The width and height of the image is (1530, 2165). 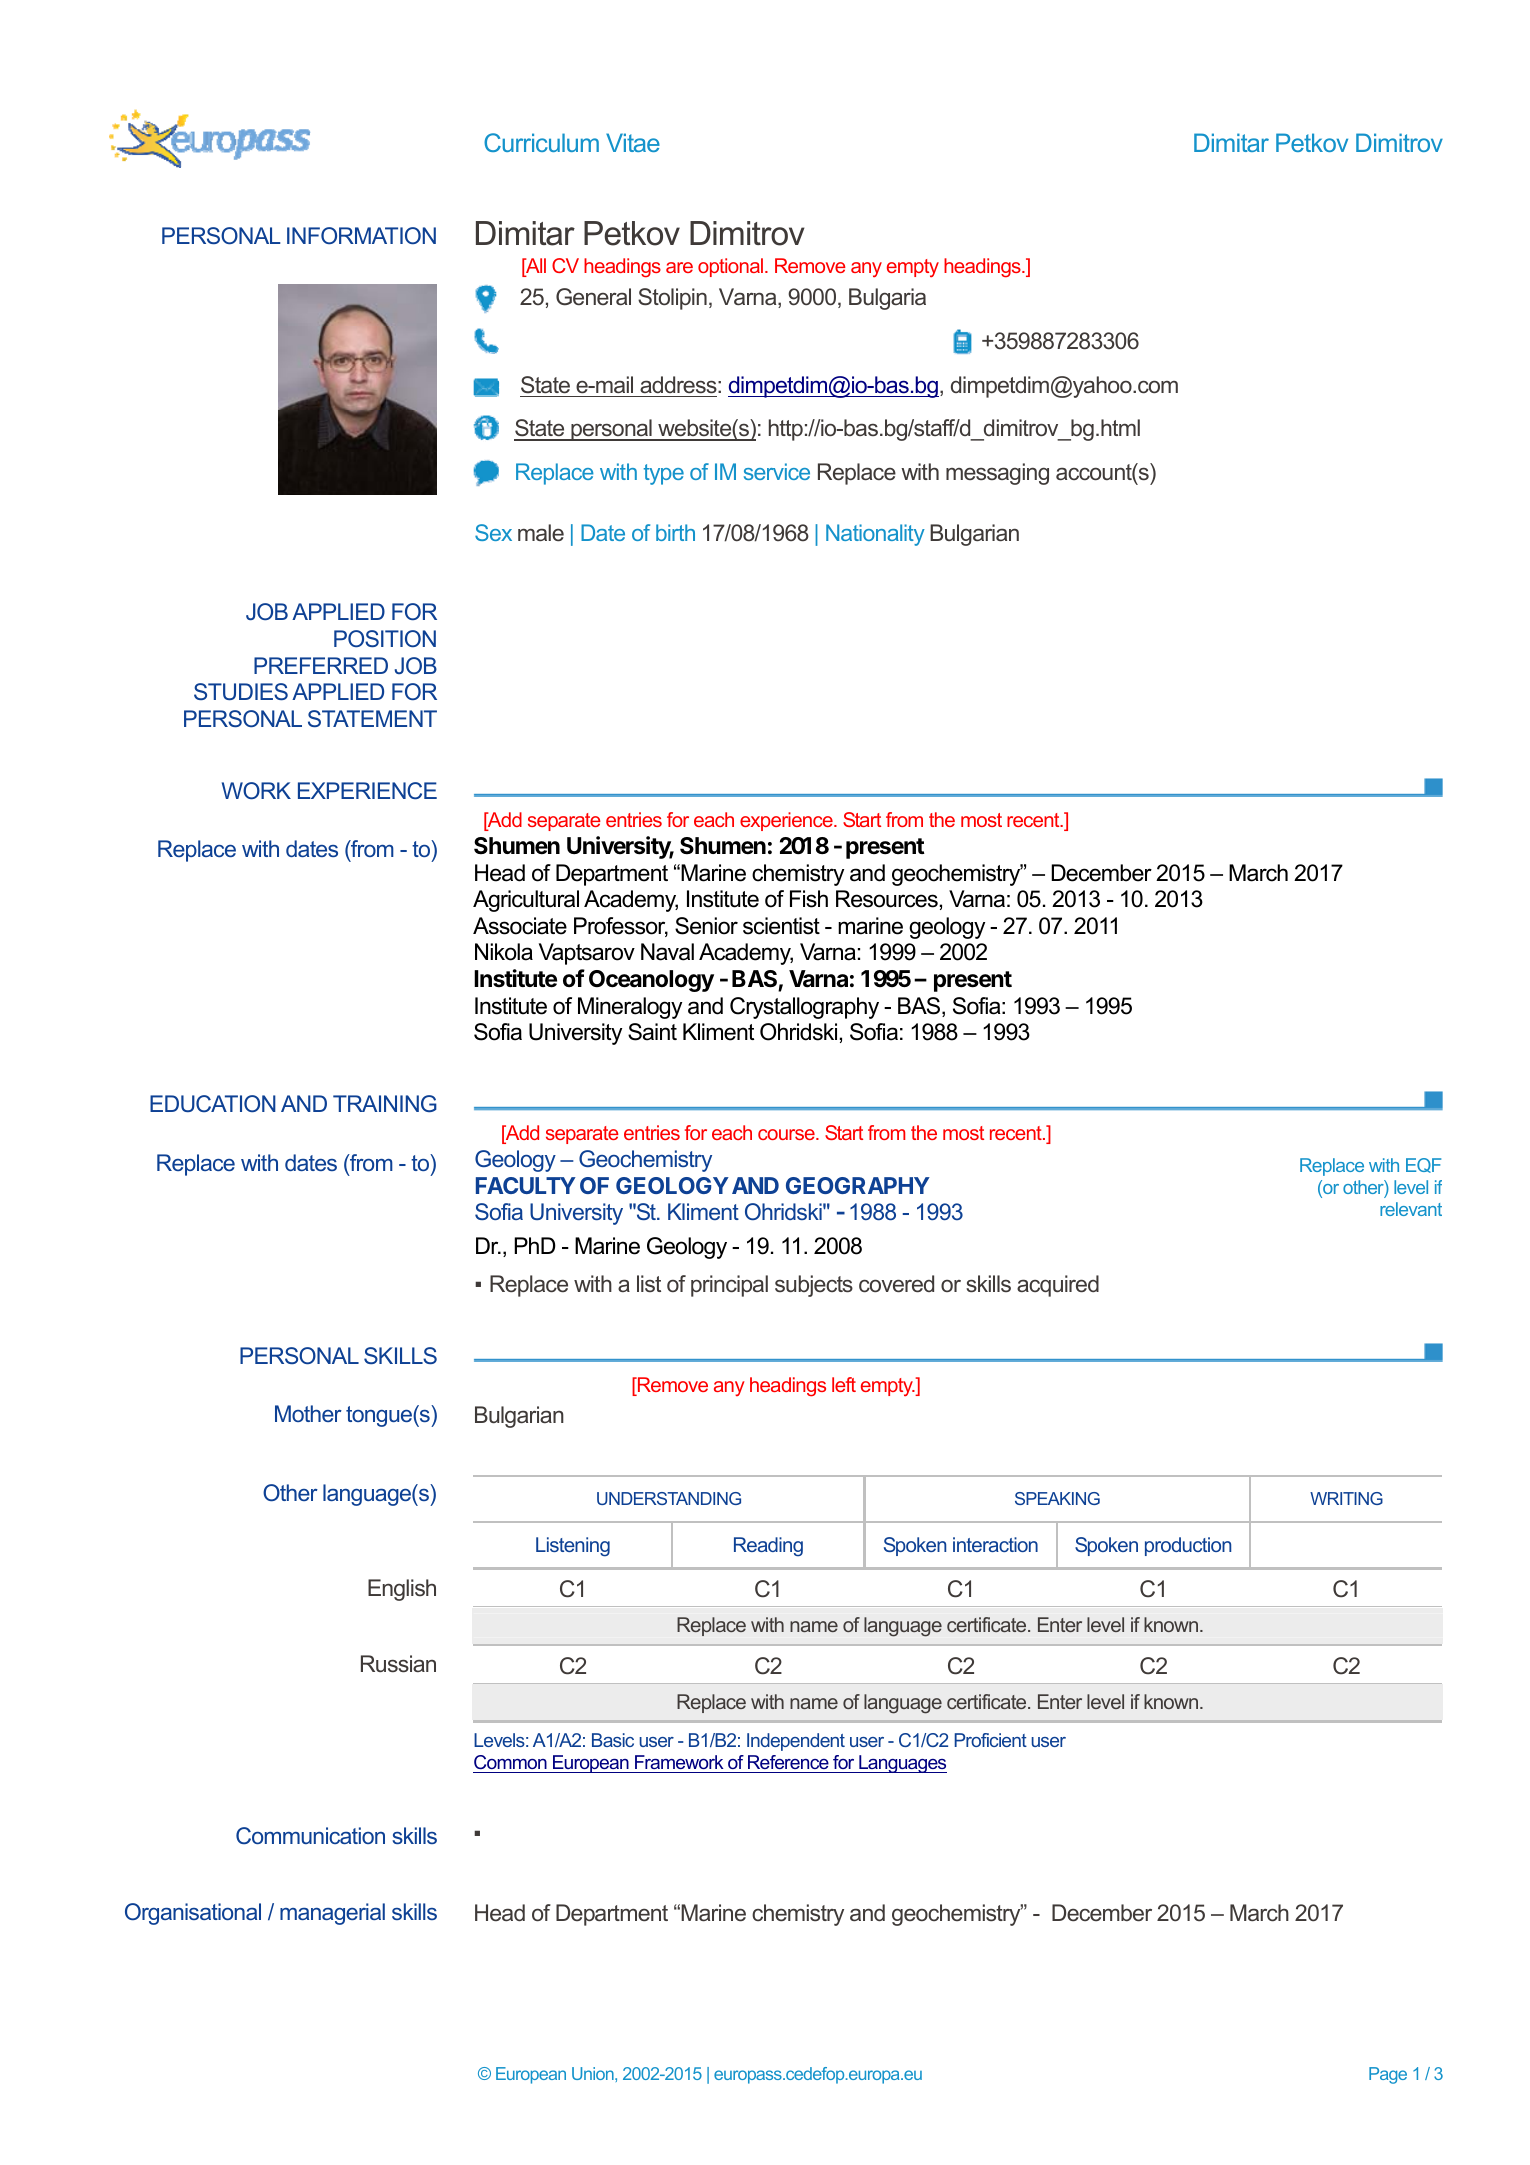 I want to click on INFORMATION, so click(x=361, y=235).
